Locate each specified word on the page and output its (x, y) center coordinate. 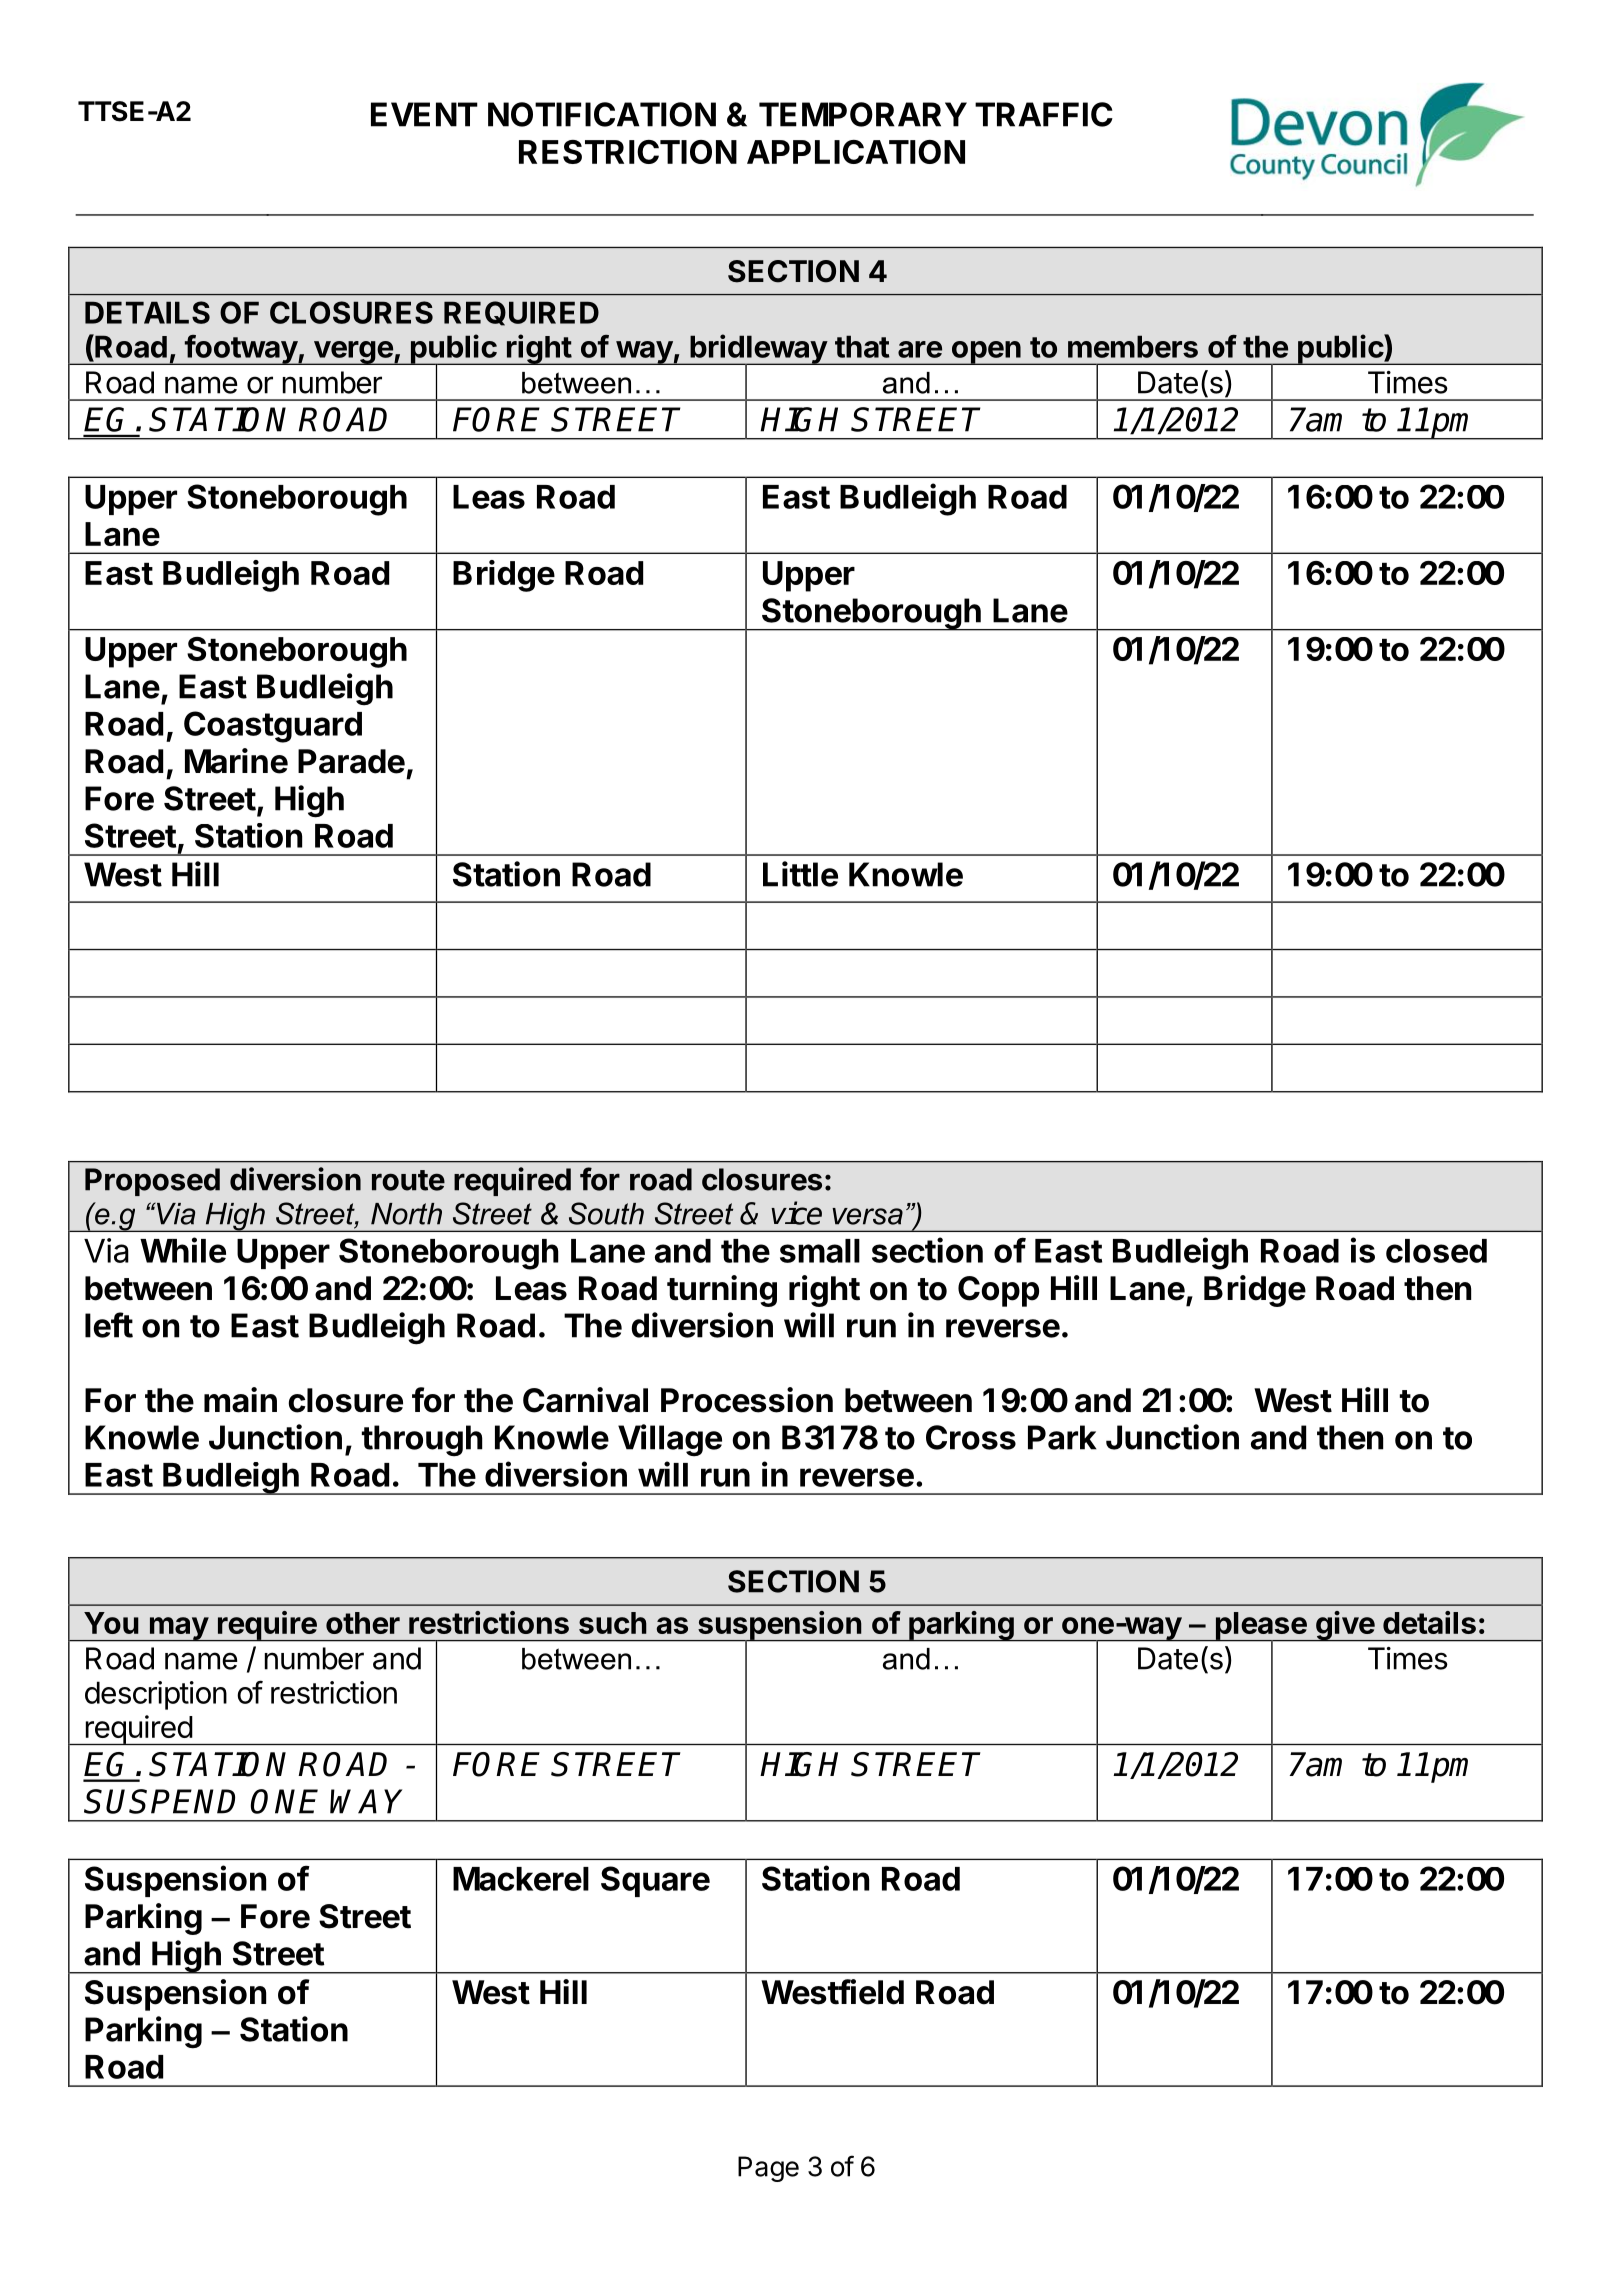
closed (1436, 1251)
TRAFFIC (1044, 114)
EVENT (424, 114)
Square (655, 1881)
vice (796, 1213)
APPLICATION (856, 152)
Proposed (152, 1182)
